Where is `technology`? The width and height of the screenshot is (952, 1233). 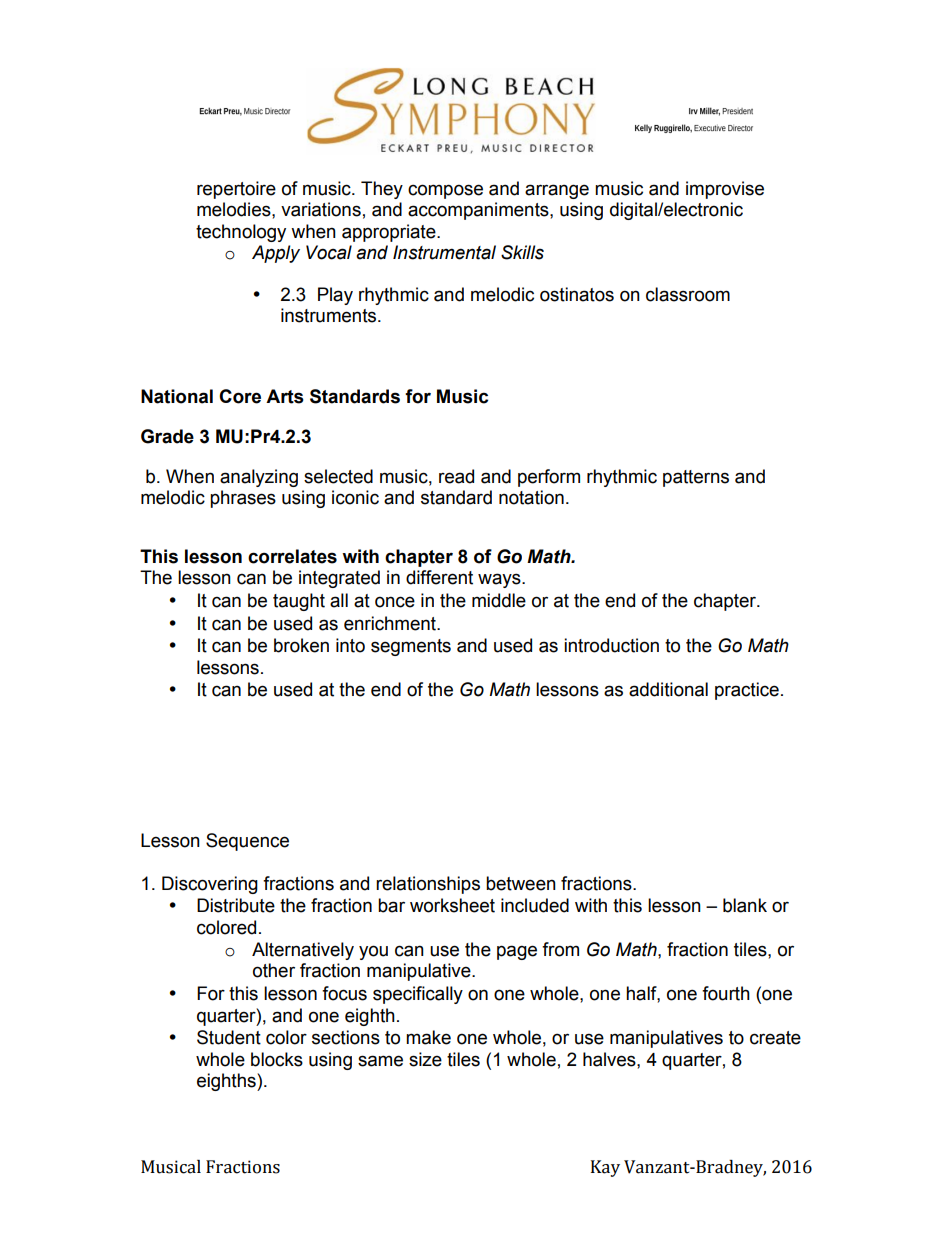
technology is located at coordinates (241, 233).
